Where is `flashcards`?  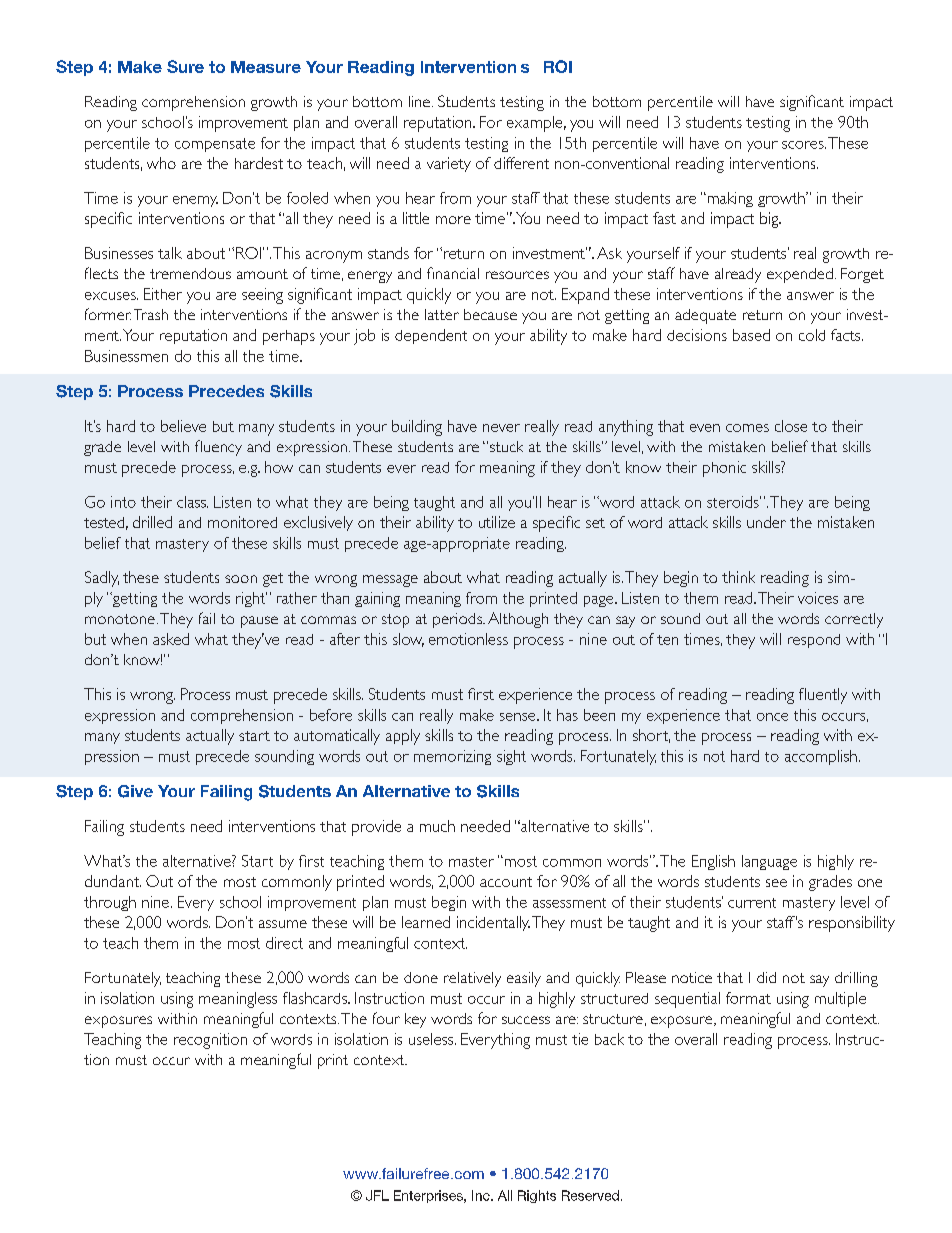 flashcards is located at coordinates (316, 998).
